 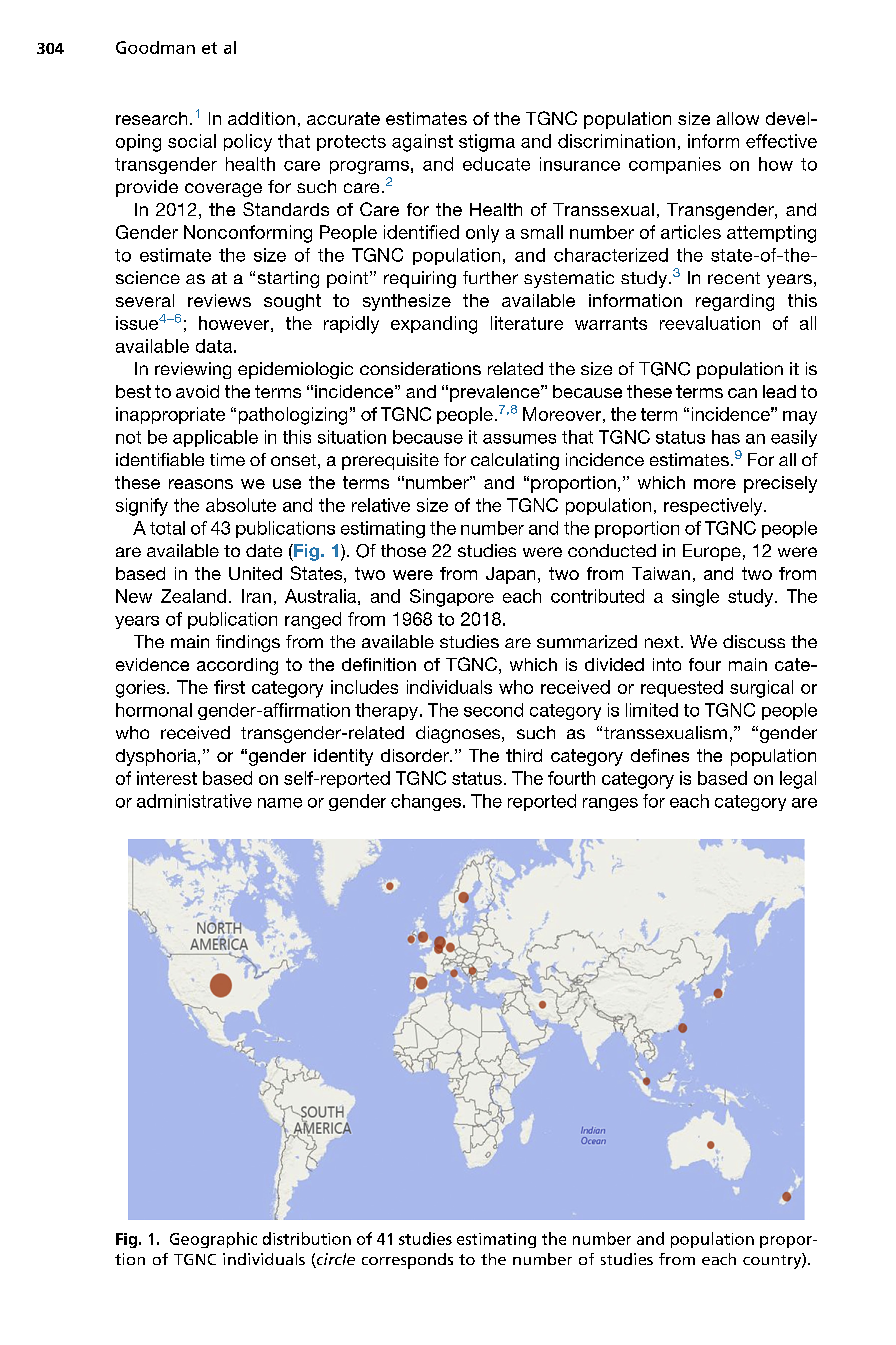 I want to click on Geographic, so click(x=213, y=1240).
